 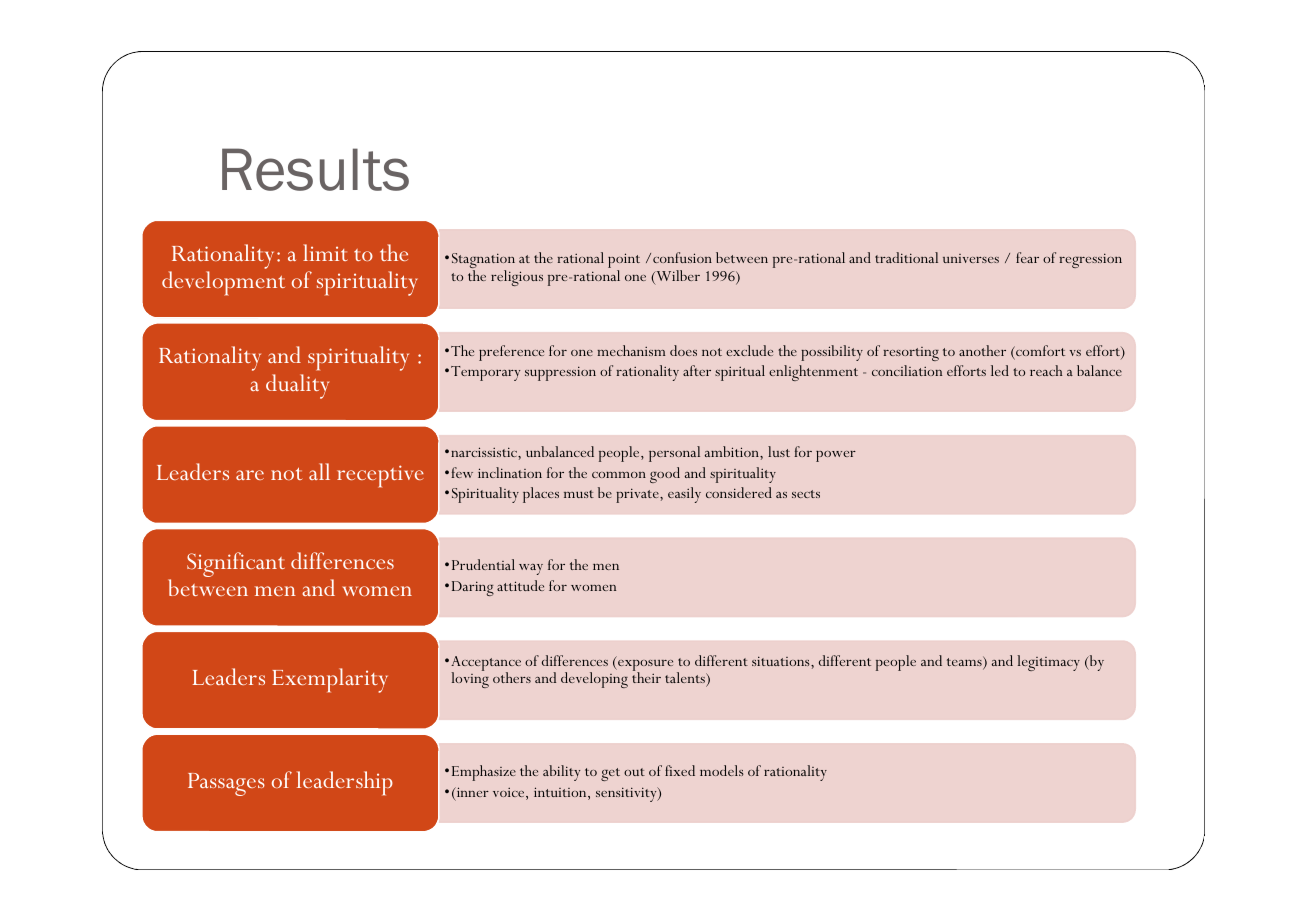 What do you see at coordinates (697, 370) in the screenshot?
I see `after` at bounding box center [697, 370].
